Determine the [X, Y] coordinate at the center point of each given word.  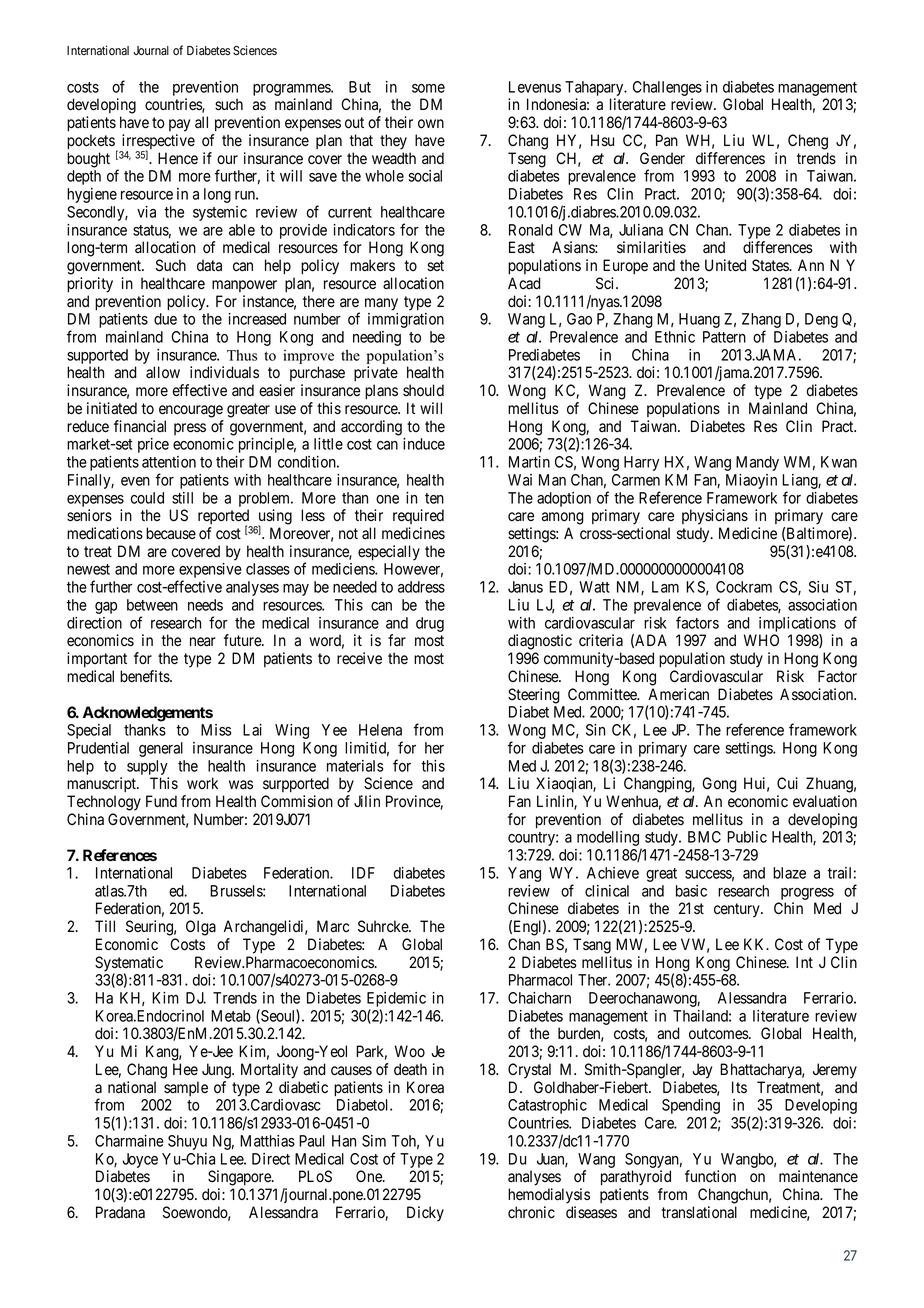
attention [169, 462]
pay [179, 125]
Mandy [757, 463]
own [431, 124]
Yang [524, 874]
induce [424, 444]
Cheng [808, 142]
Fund [161, 801]
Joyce [140, 1160]
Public [747, 837]
